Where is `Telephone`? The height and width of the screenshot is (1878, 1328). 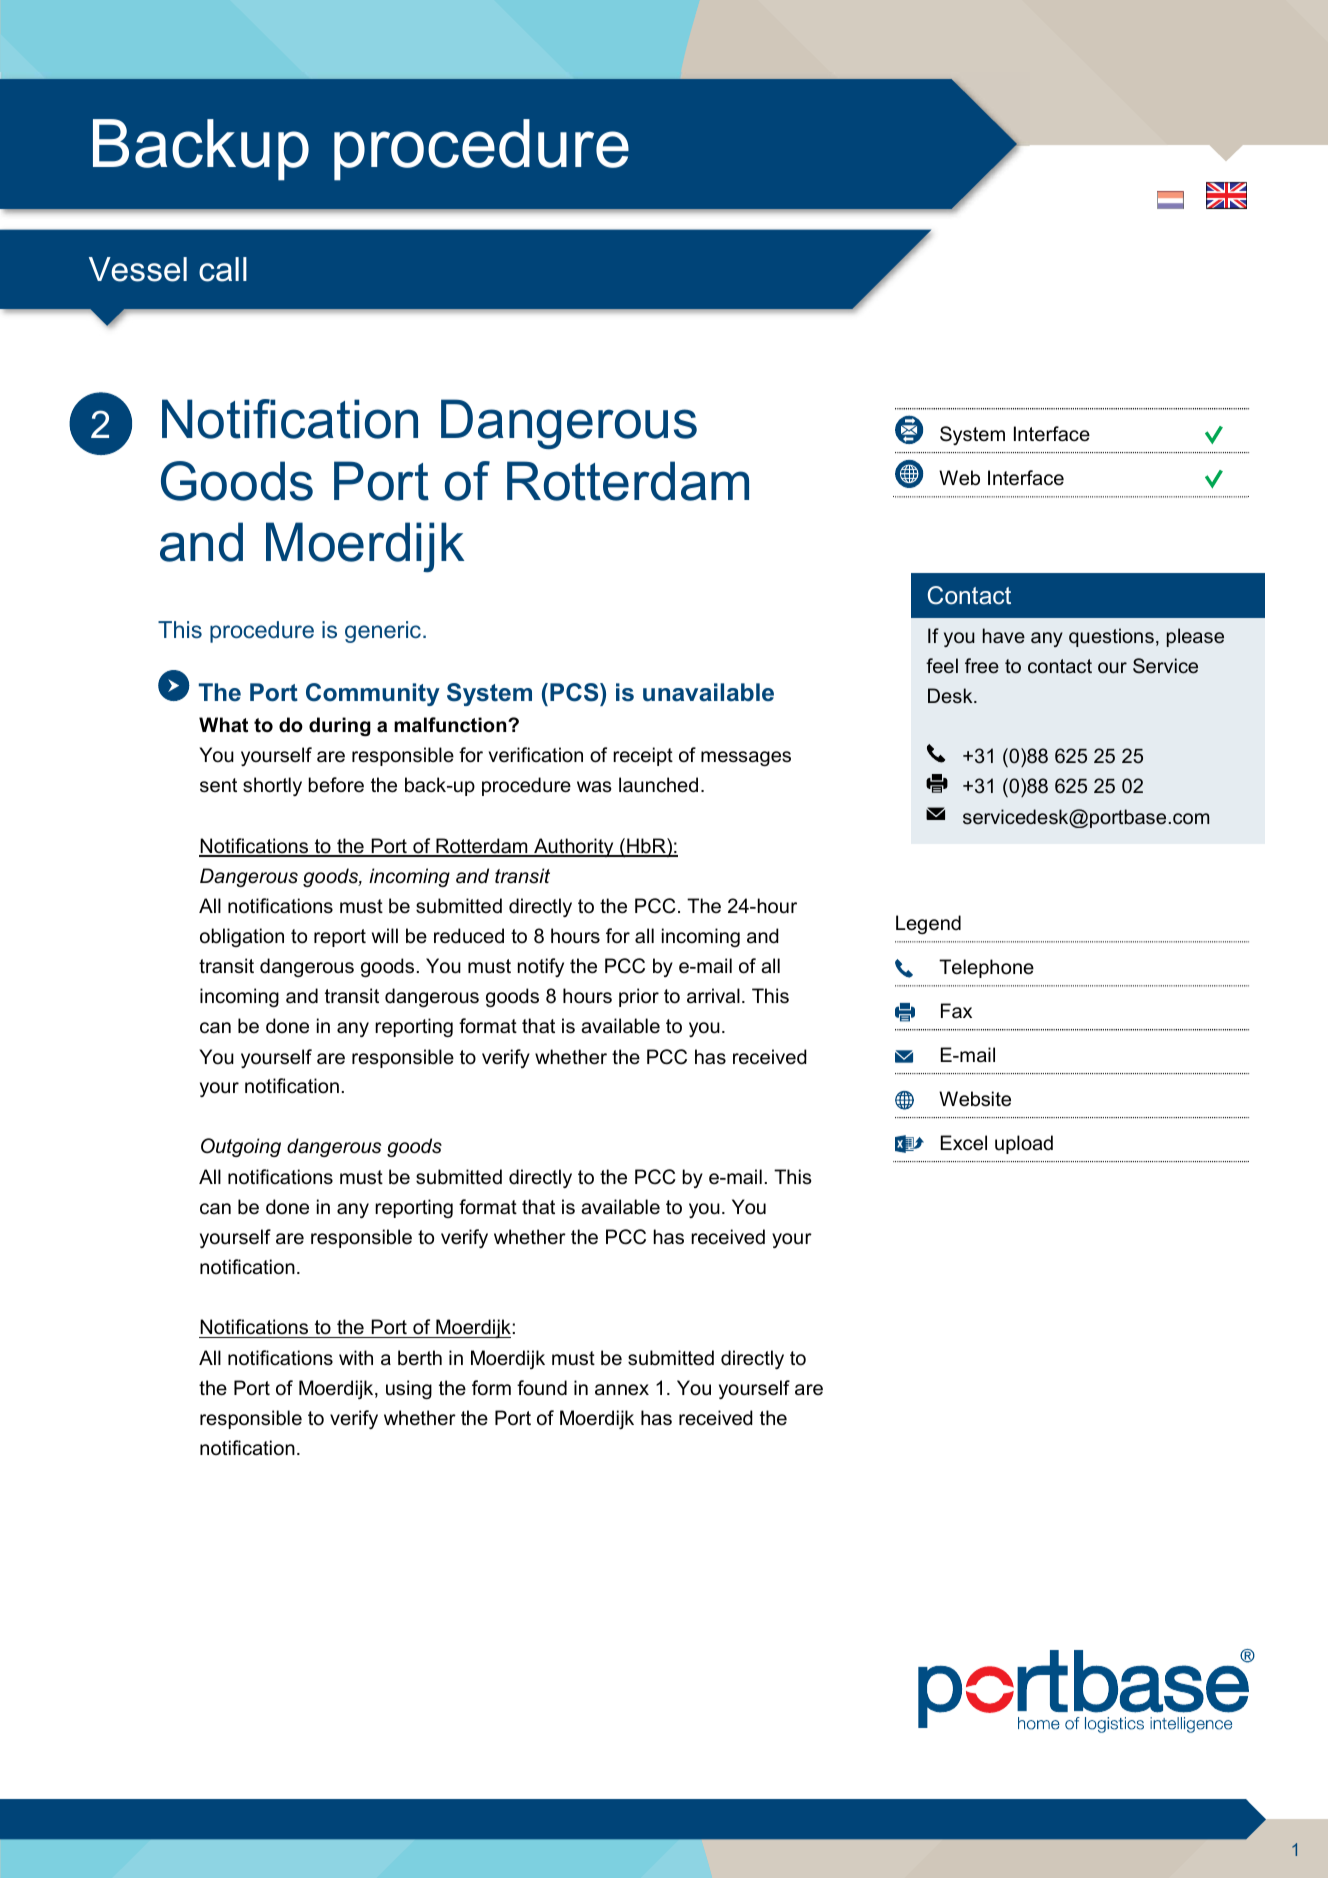 Telephone is located at coordinates (986, 968).
